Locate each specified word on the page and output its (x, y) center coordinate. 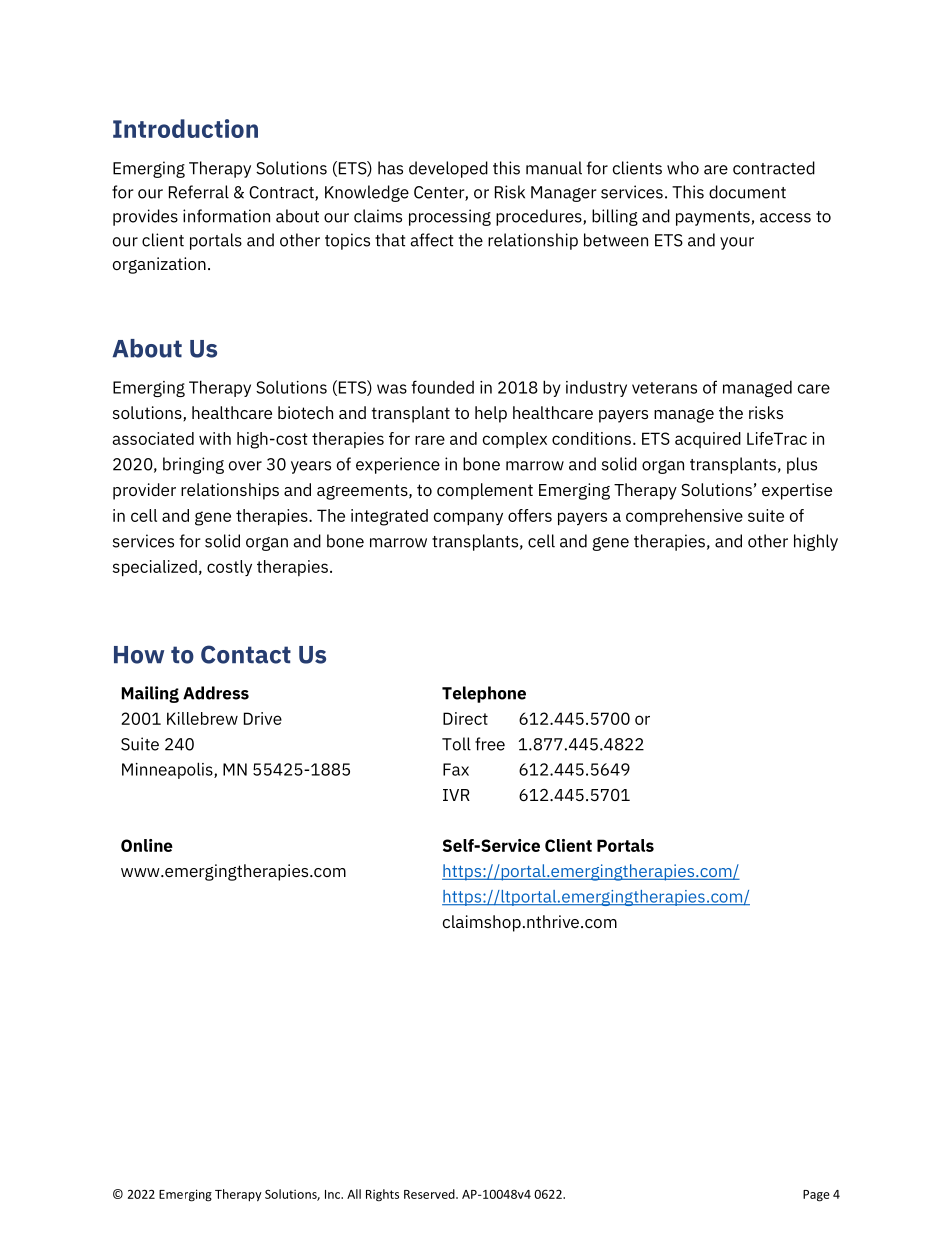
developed (448, 169)
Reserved (430, 1194)
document (747, 192)
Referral (199, 192)
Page (816, 1196)
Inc (334, 1194)
